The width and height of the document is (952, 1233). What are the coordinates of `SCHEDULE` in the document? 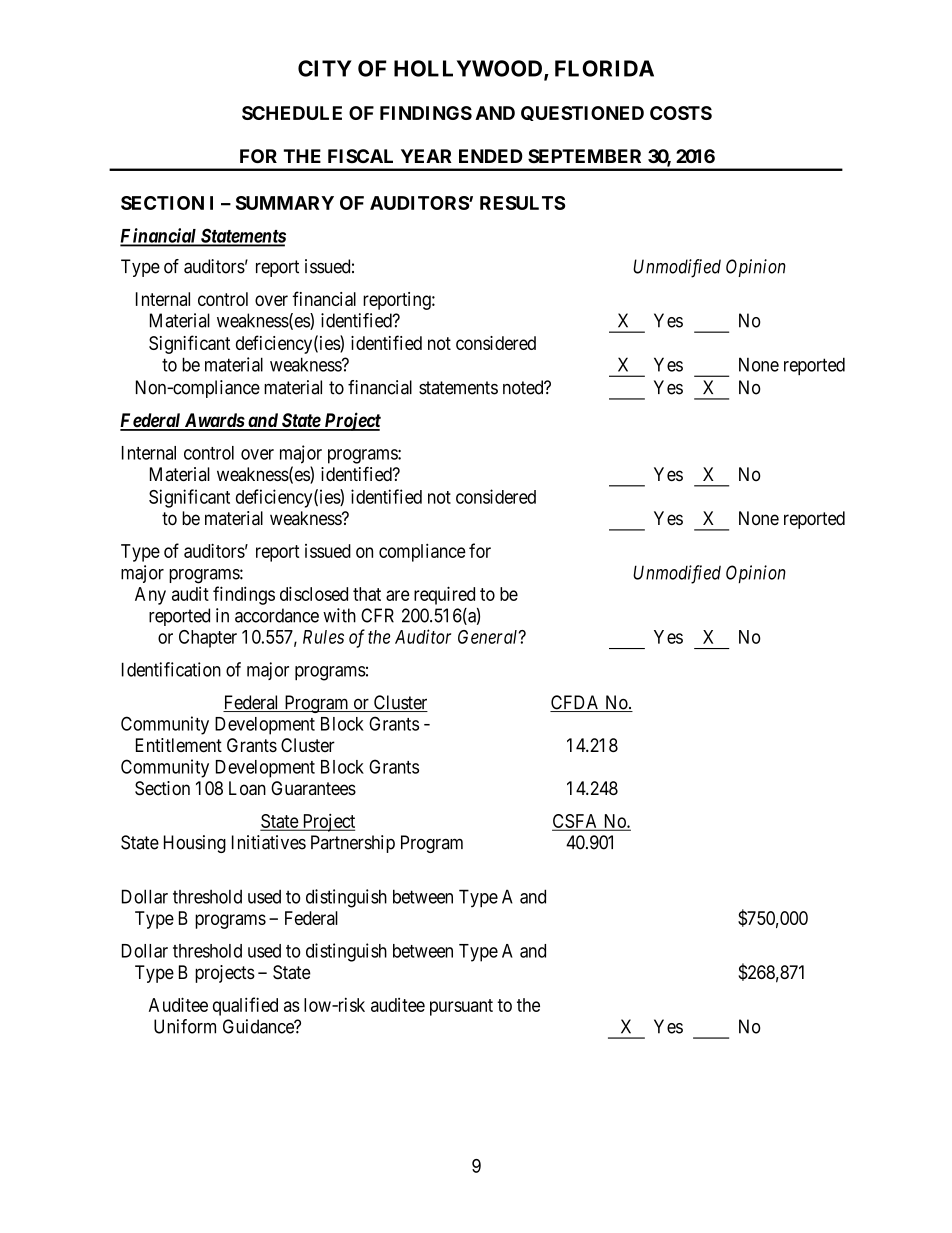 It's located at (292, 113).
